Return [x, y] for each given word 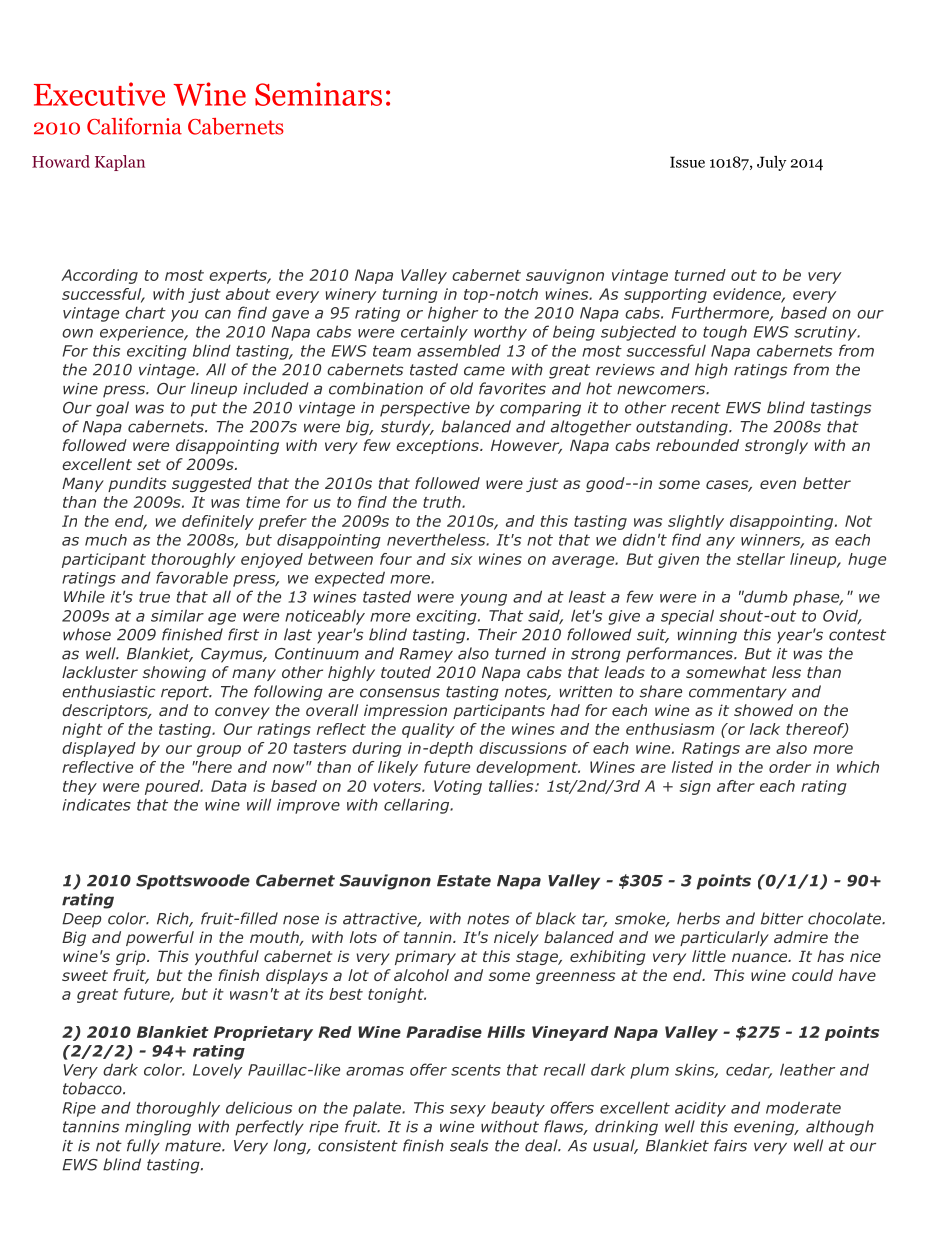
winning [707, 636]
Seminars [318, 94]
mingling [158, 1128]
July [772, 163]
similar [177, 615]
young [483, 600]
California [134, 126]
